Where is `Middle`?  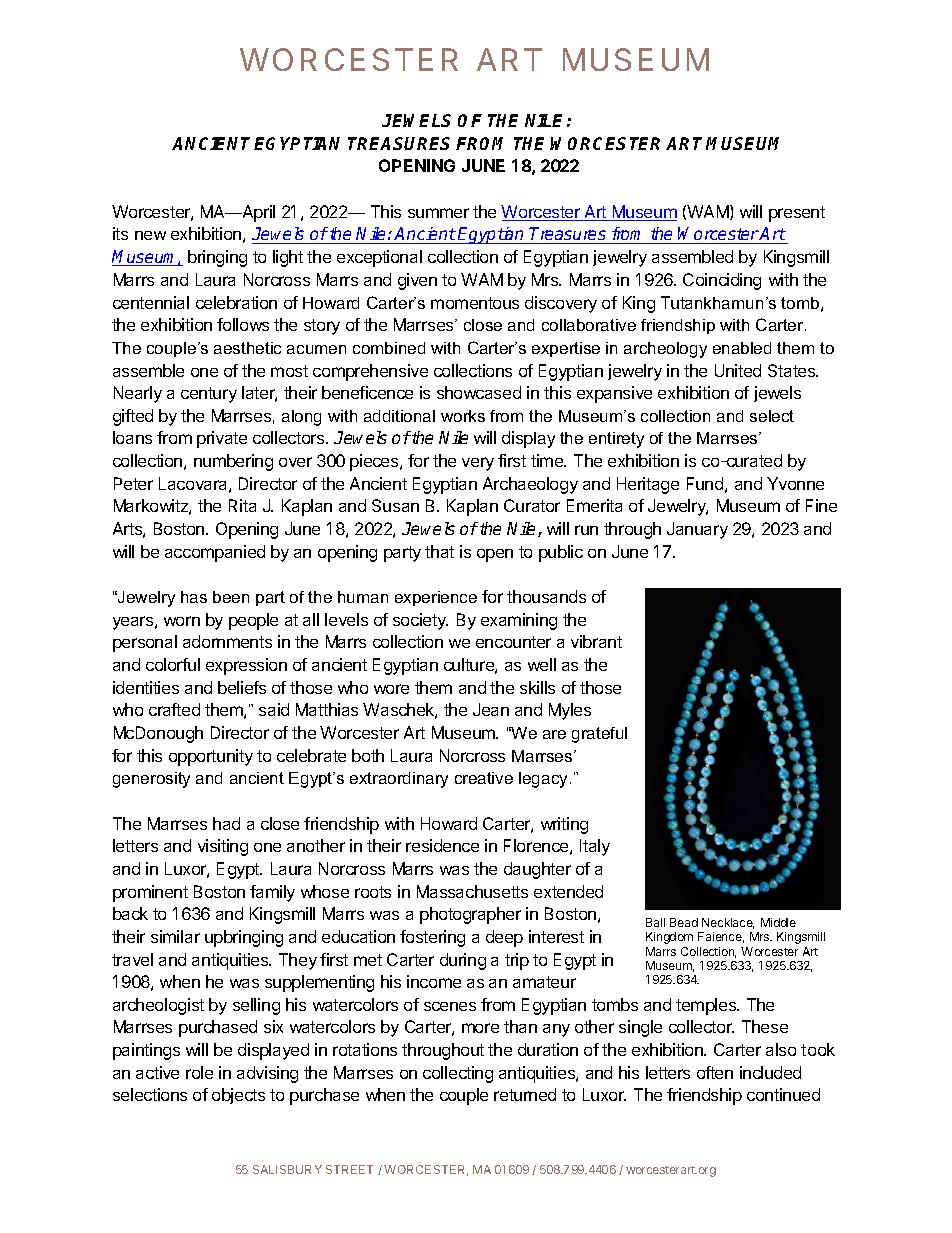
Middle is located at coordinates (778, 922).
